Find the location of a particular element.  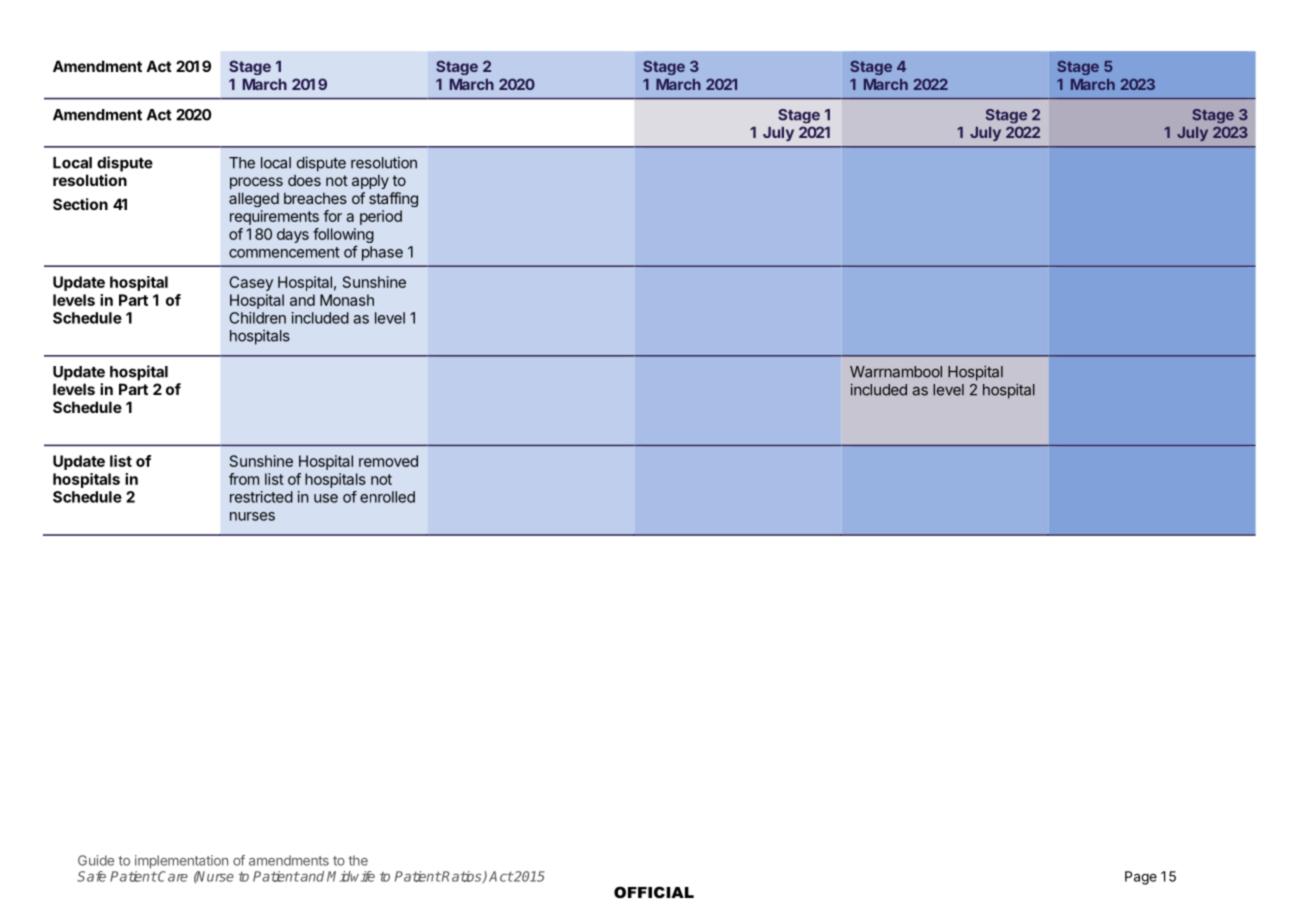

alleged is located at coordinates (254, 199).
